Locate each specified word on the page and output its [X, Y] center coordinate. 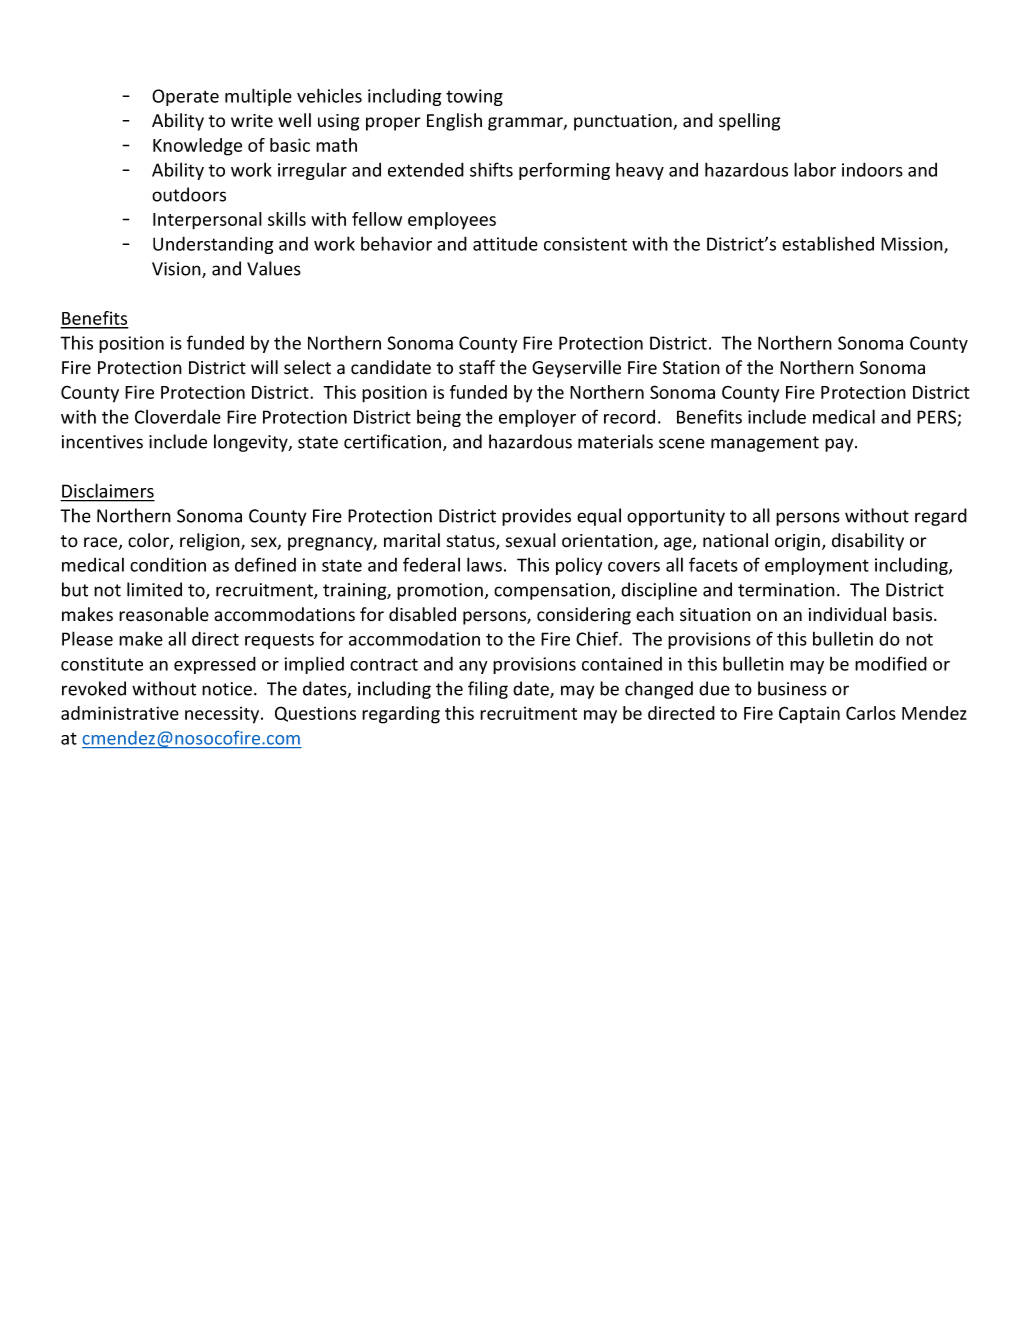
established [828, 243]
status [472, 542]
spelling [749, 122]
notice [227, 689]
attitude [505, 244]
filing [488, 690]
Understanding [213, 245]
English [454, 122]
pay [840, 445]
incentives [102, 442]
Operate [185, 97]
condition [168, 565]
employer [537, 418]
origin [797, 542]
